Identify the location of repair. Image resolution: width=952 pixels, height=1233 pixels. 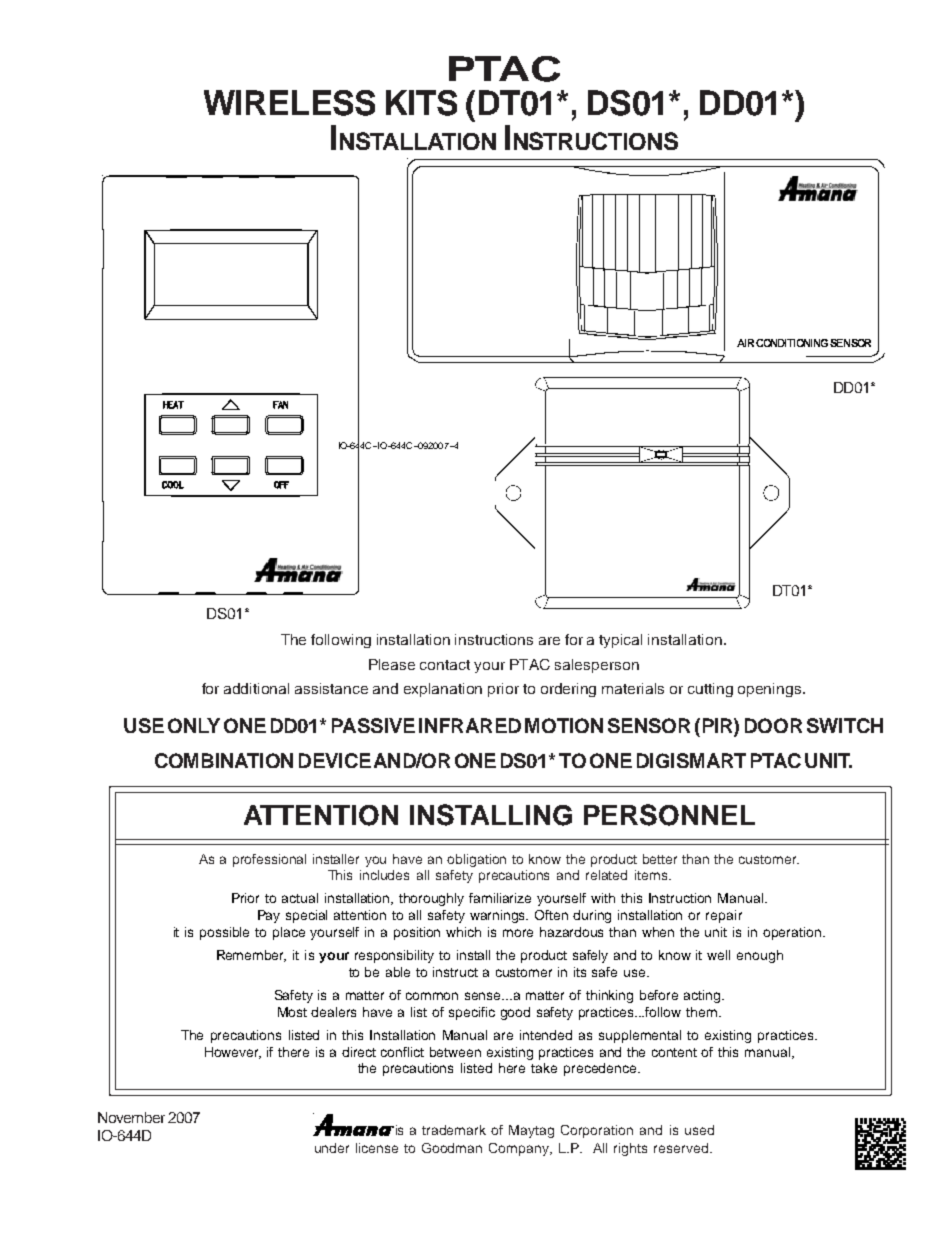
(724, 916).
